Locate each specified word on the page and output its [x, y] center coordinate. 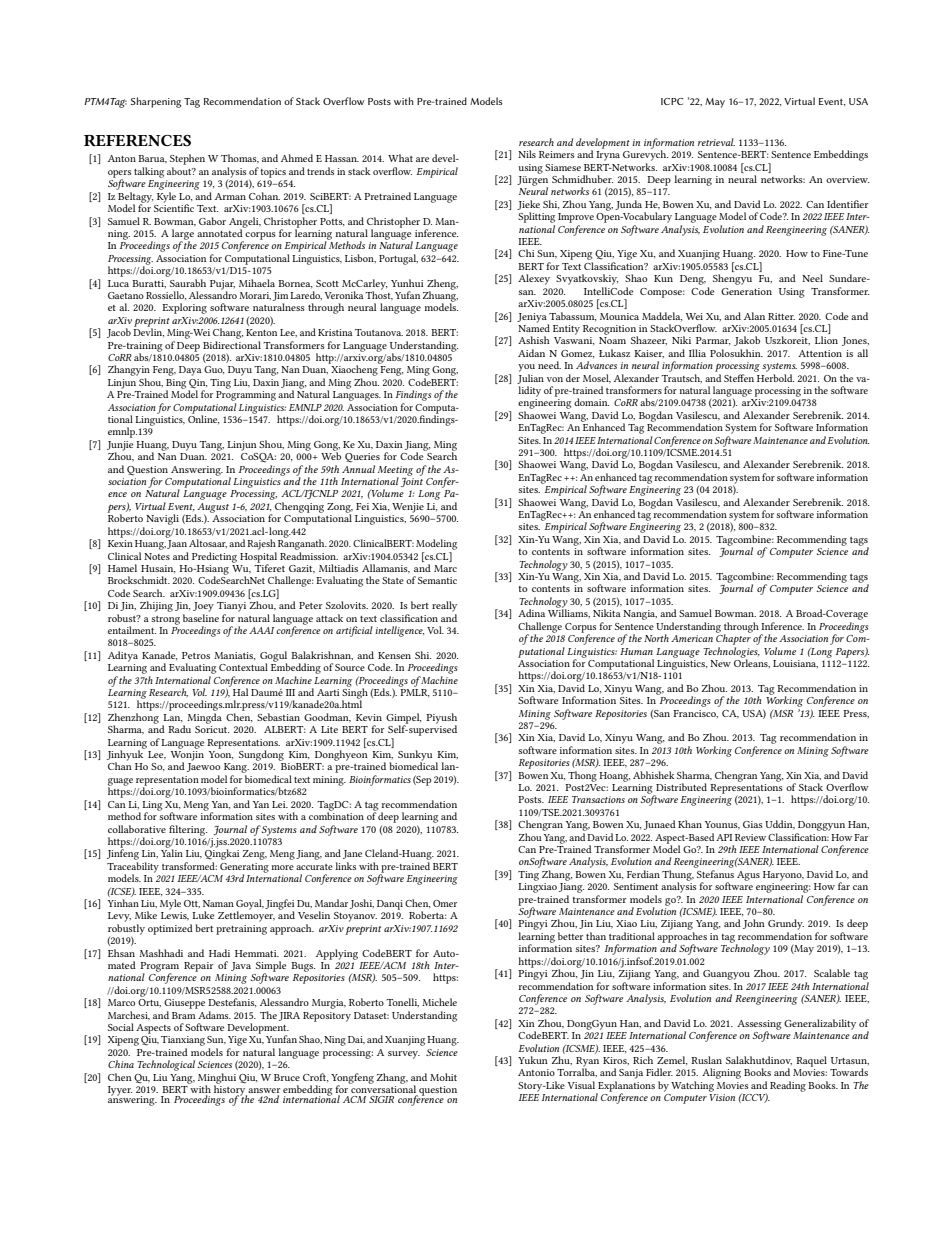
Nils [527, 154]
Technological [166, 1065]
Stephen [187, 159]
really [444, 606]
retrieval [716, 142]
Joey [203, 607]
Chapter [734, 638]
